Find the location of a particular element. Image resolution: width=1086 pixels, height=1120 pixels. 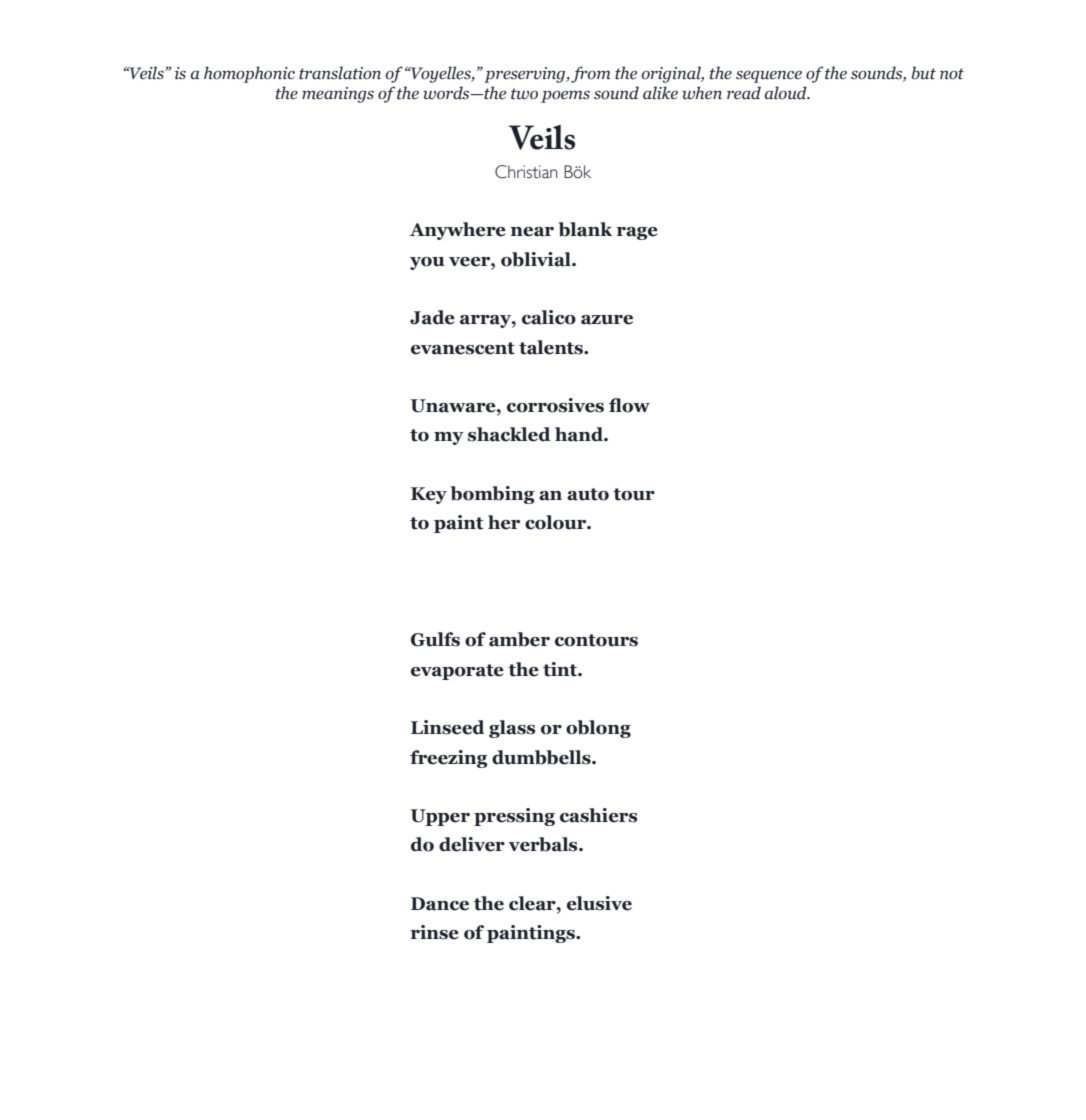

oblong is located at coordinates (598, 729).
